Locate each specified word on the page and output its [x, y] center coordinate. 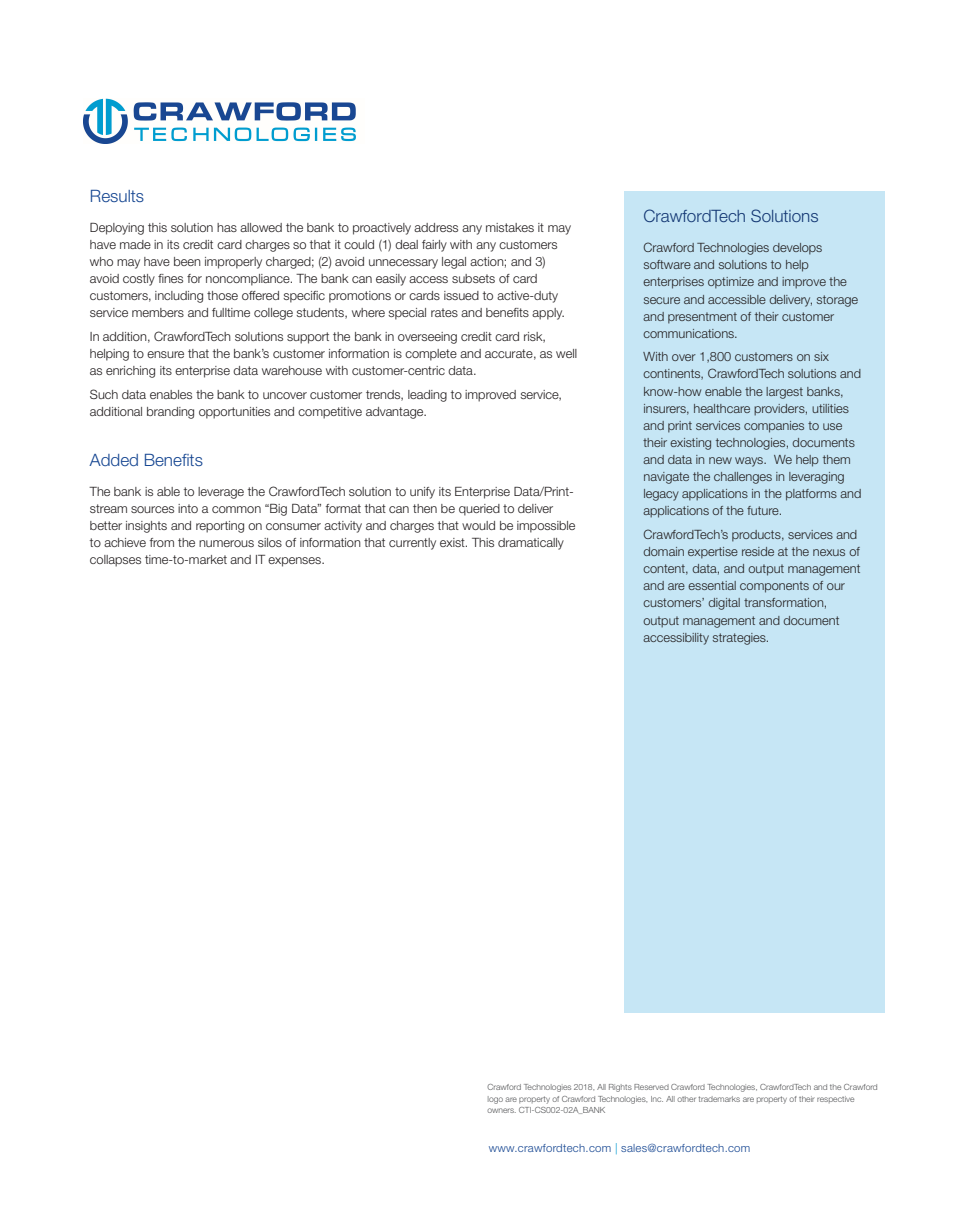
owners [501, 1110]
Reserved [651, 1087]
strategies [740, 639]
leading [427, 396]
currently [412, 544]
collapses [115, 561]
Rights [620, 1088]
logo [495, 1100]
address [436, 227]
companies [774, 427]
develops [797, 249]
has [227, 227]
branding [170, 413]
